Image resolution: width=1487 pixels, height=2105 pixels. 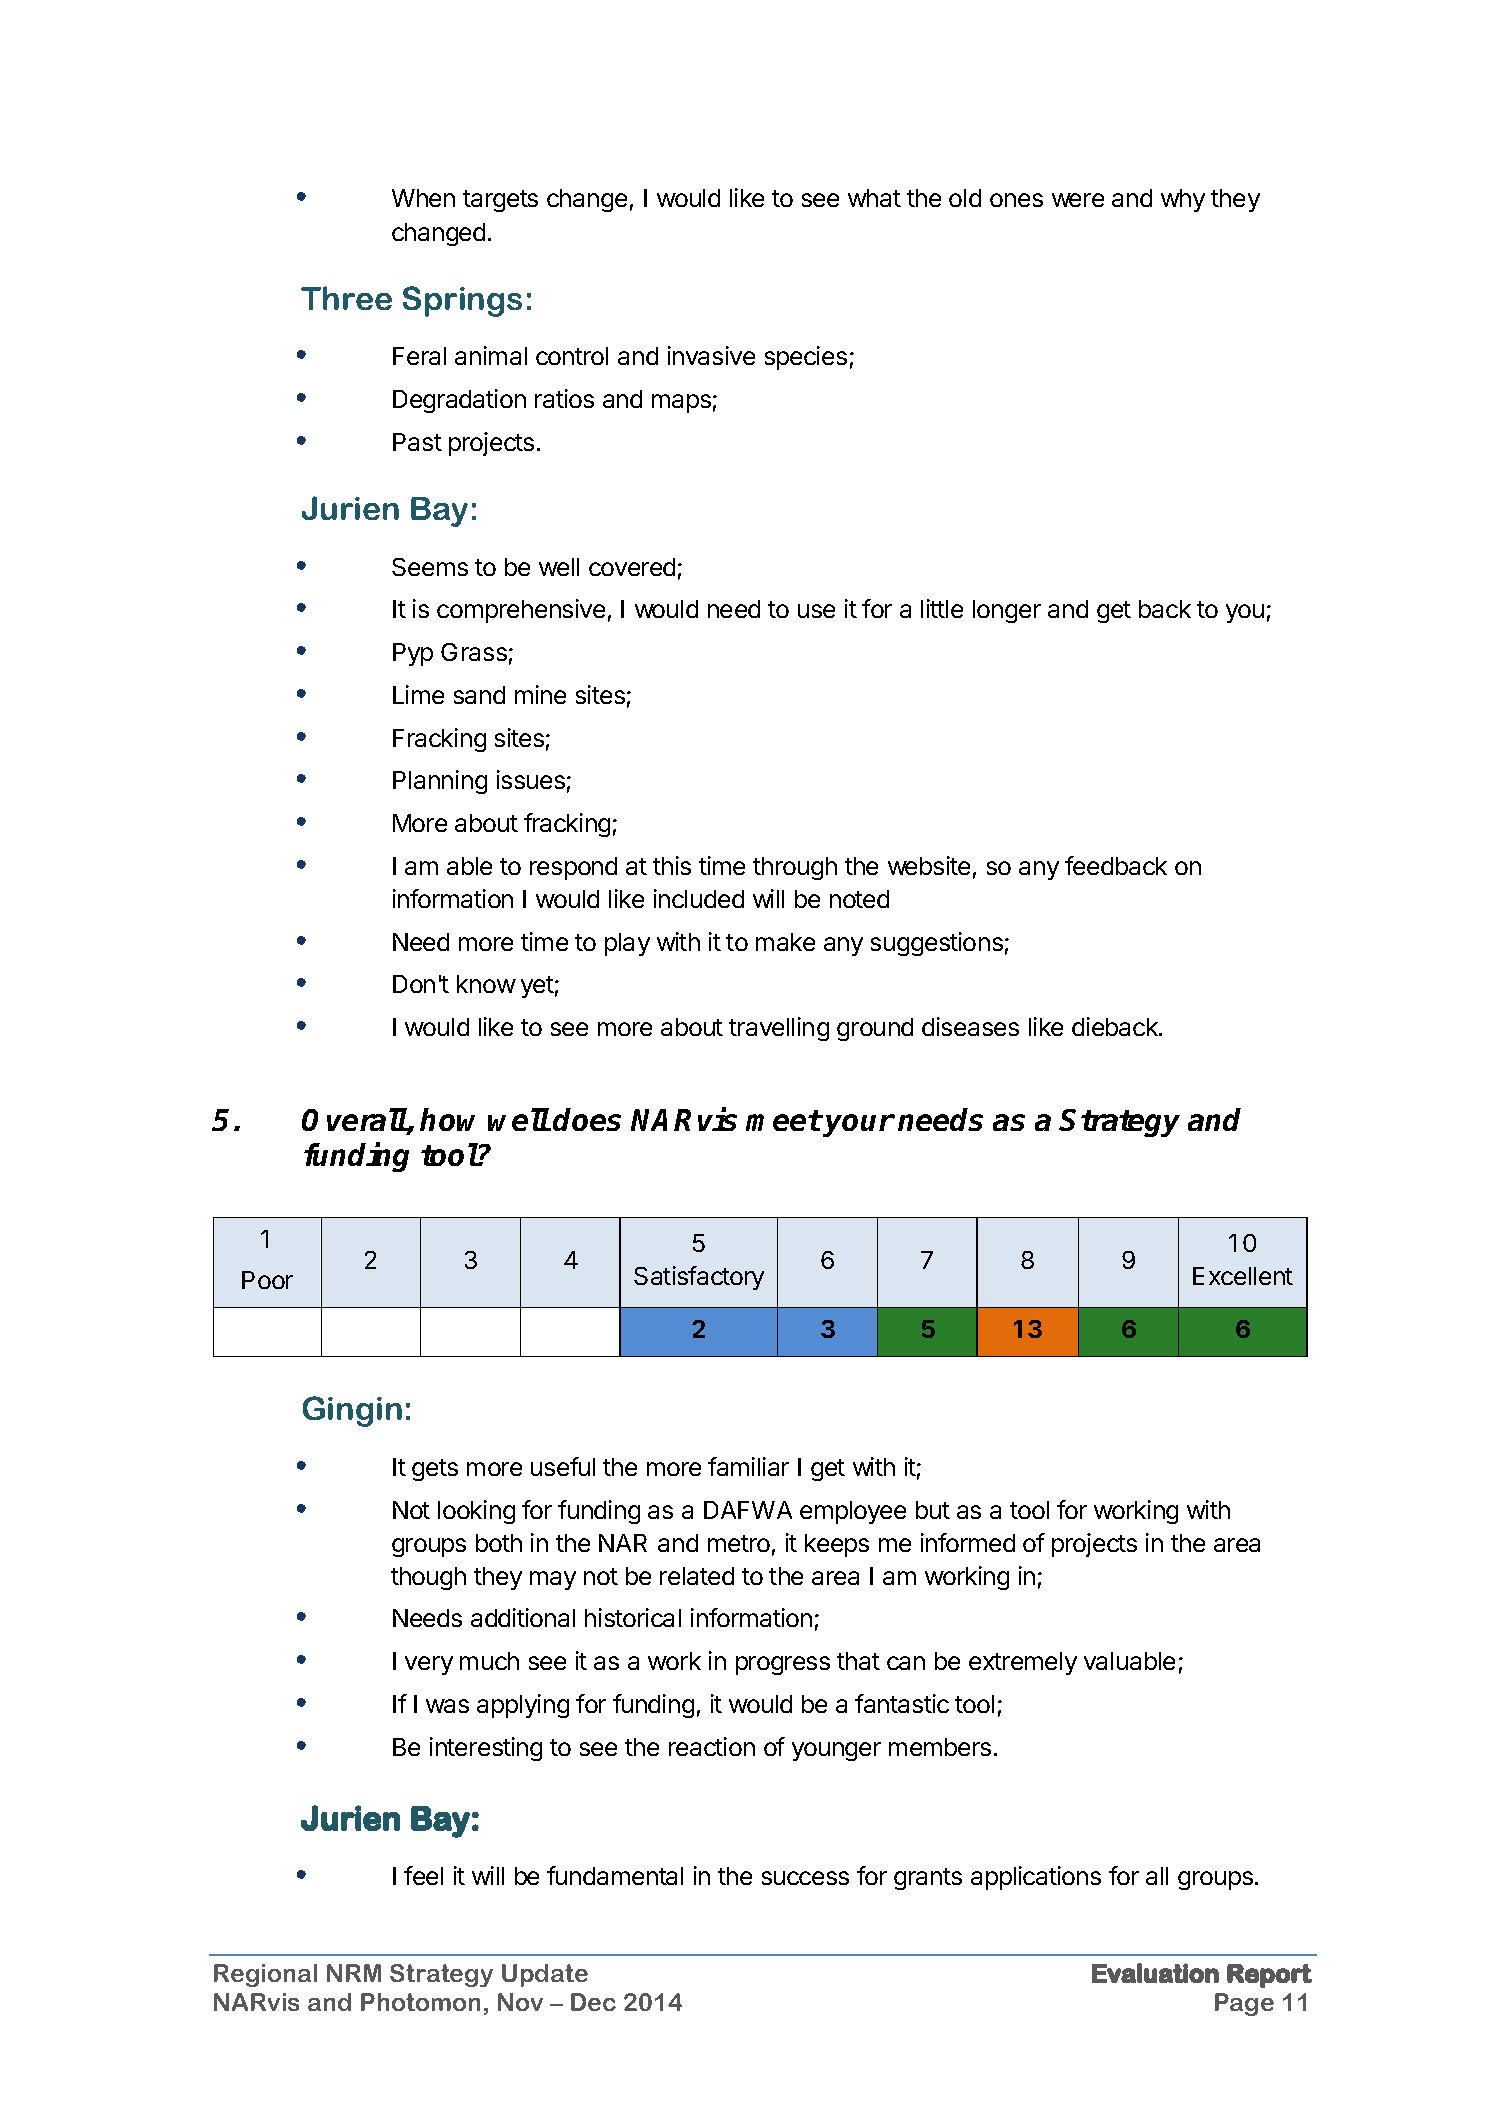 I want to click on metro, so click(x=739, y=1543).
